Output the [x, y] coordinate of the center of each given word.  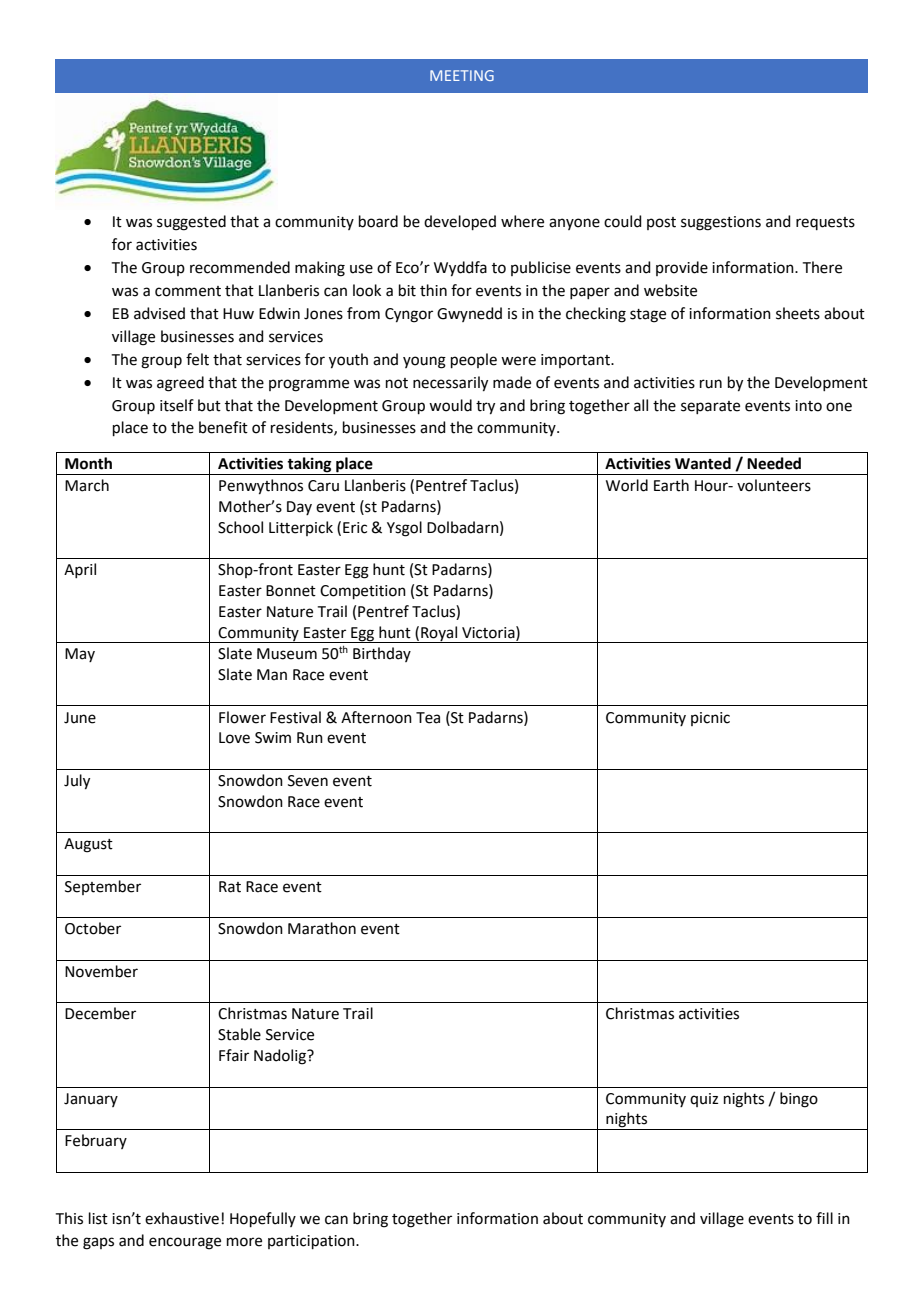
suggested [191, 223]
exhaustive [182, 1218]
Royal [439, 634]
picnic [710, 719]
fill [824, 1218]
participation [312, 1242]
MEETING [462, 75]
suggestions [721, 223]
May [80, 655]
